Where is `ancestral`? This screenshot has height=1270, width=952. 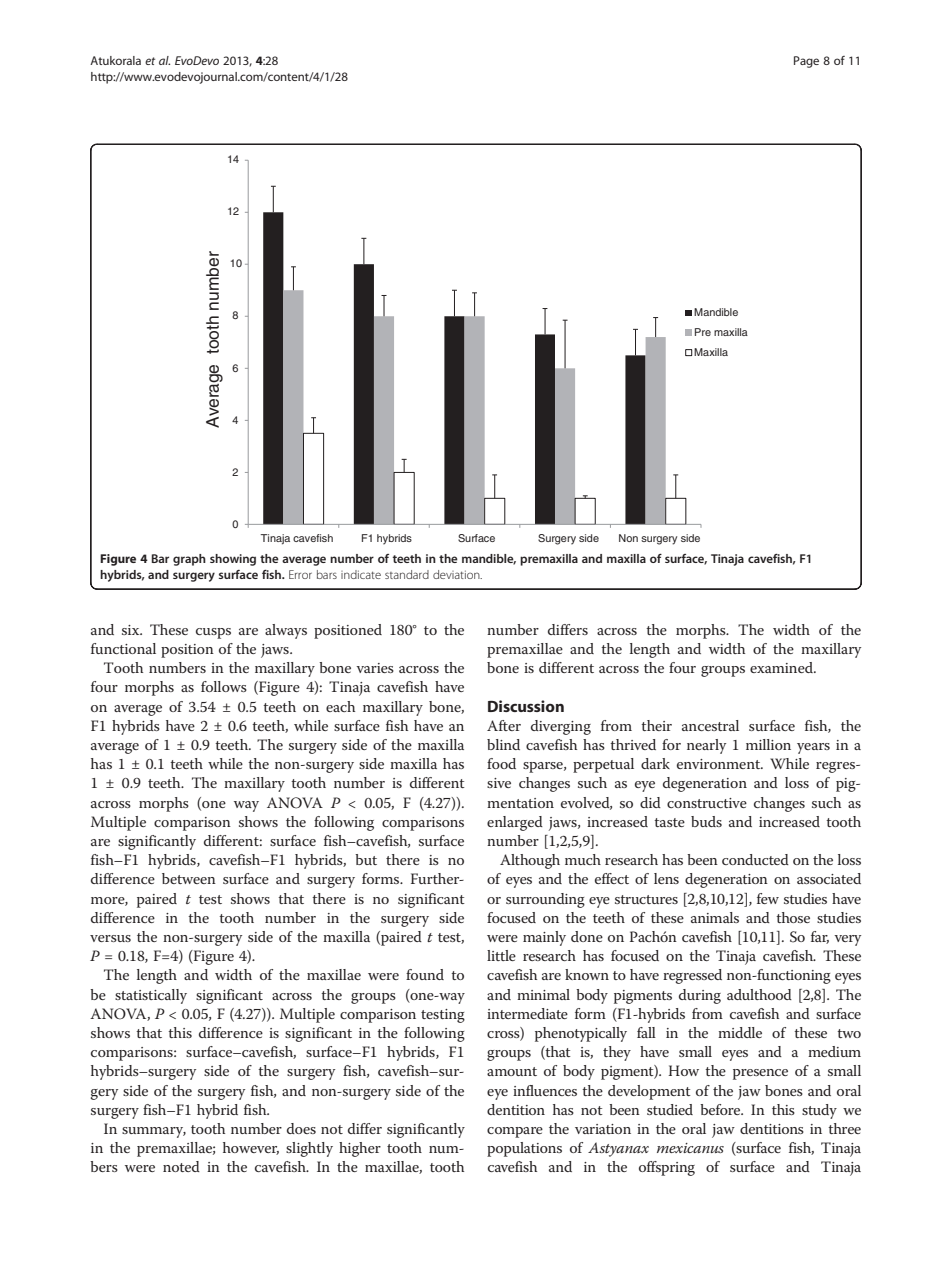
ancestral is located at coordinates (710, 725).
